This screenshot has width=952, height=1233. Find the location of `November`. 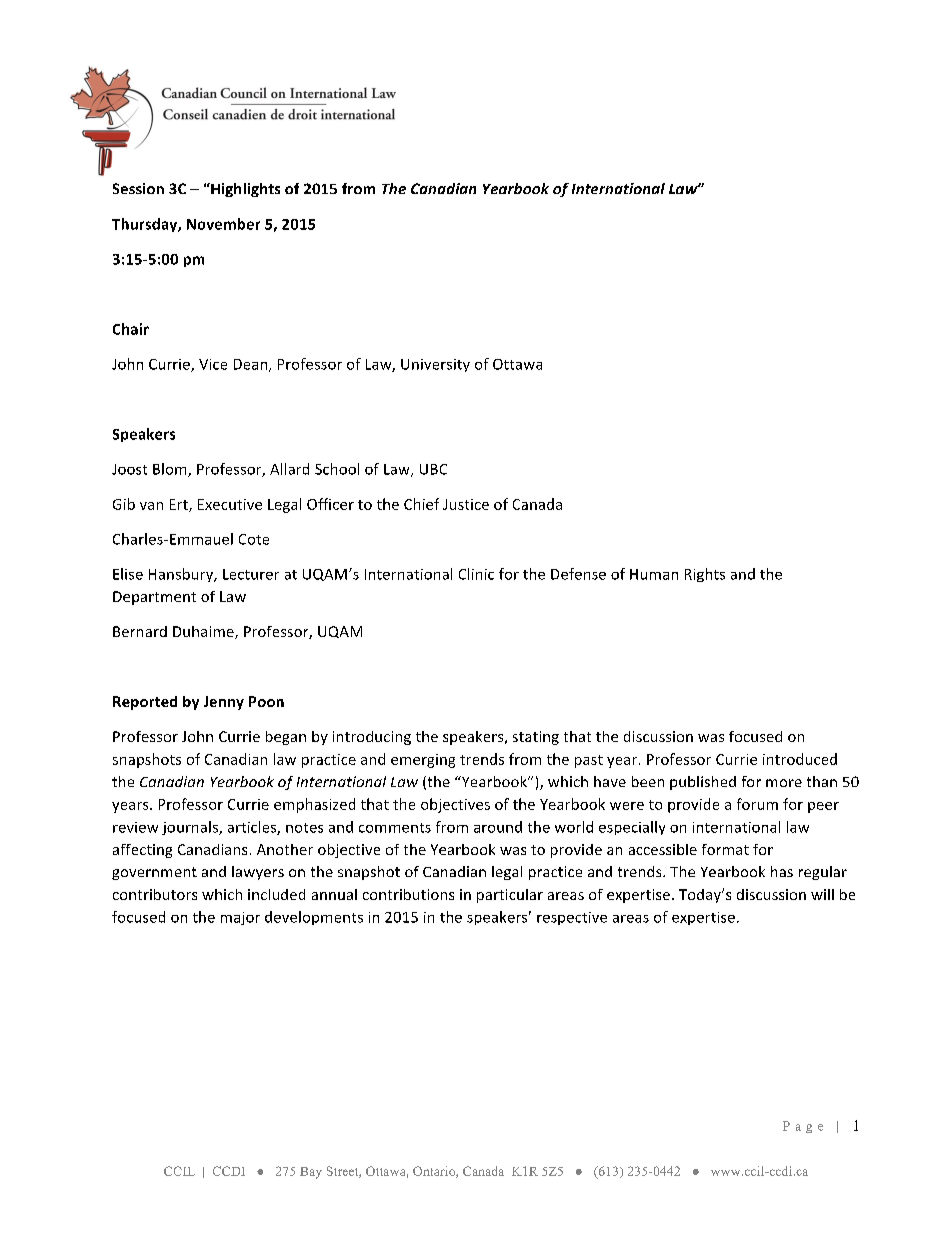

November is located at coordinates (223, 224).
